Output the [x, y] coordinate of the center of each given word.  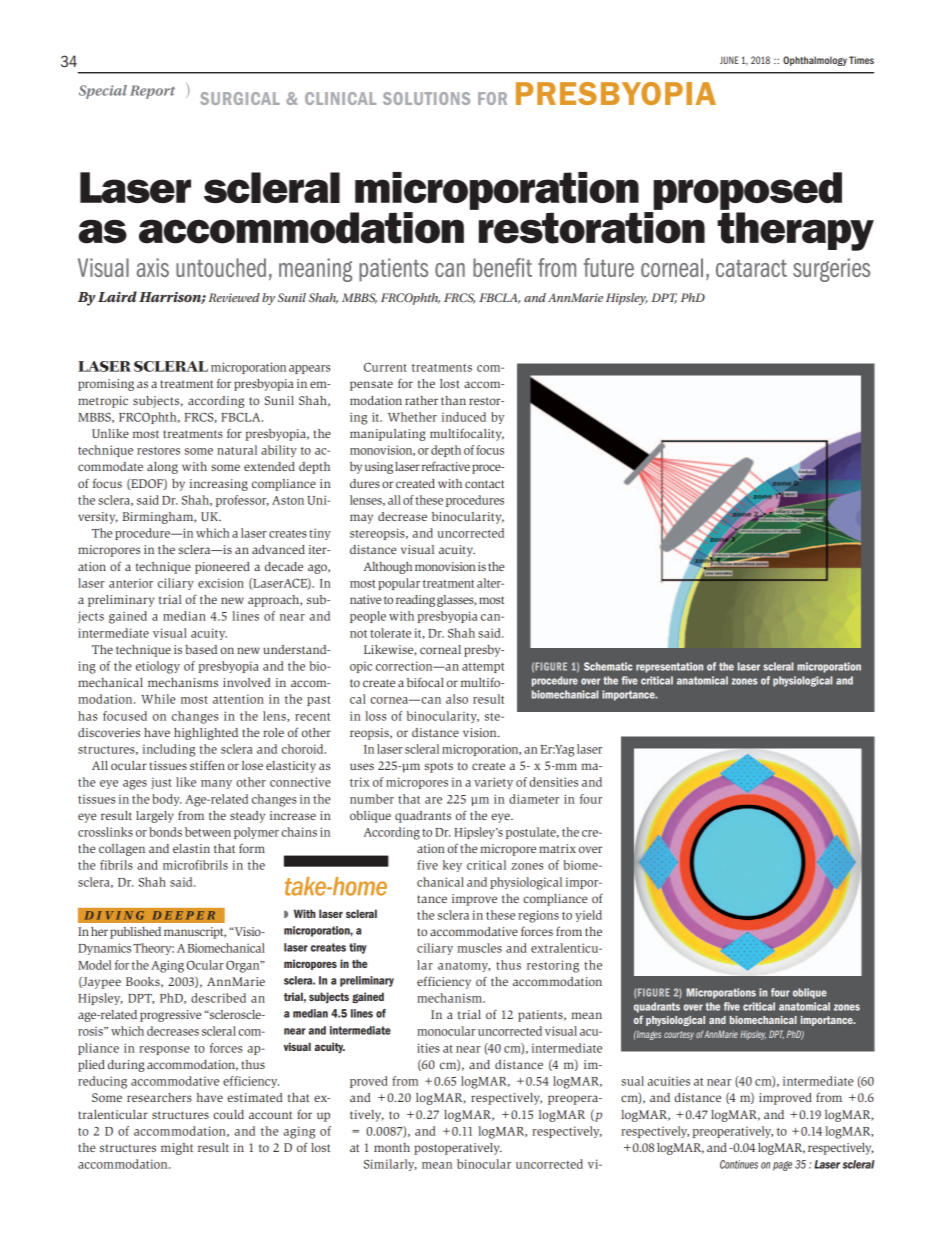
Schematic [608, 666]
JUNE [729, 60]
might [177, 1149]
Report [152, 92]
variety [493, 783]
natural [237, 450]
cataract [751, 268]
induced [464, 417]
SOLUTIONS [426, 98]
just [161, 783]
